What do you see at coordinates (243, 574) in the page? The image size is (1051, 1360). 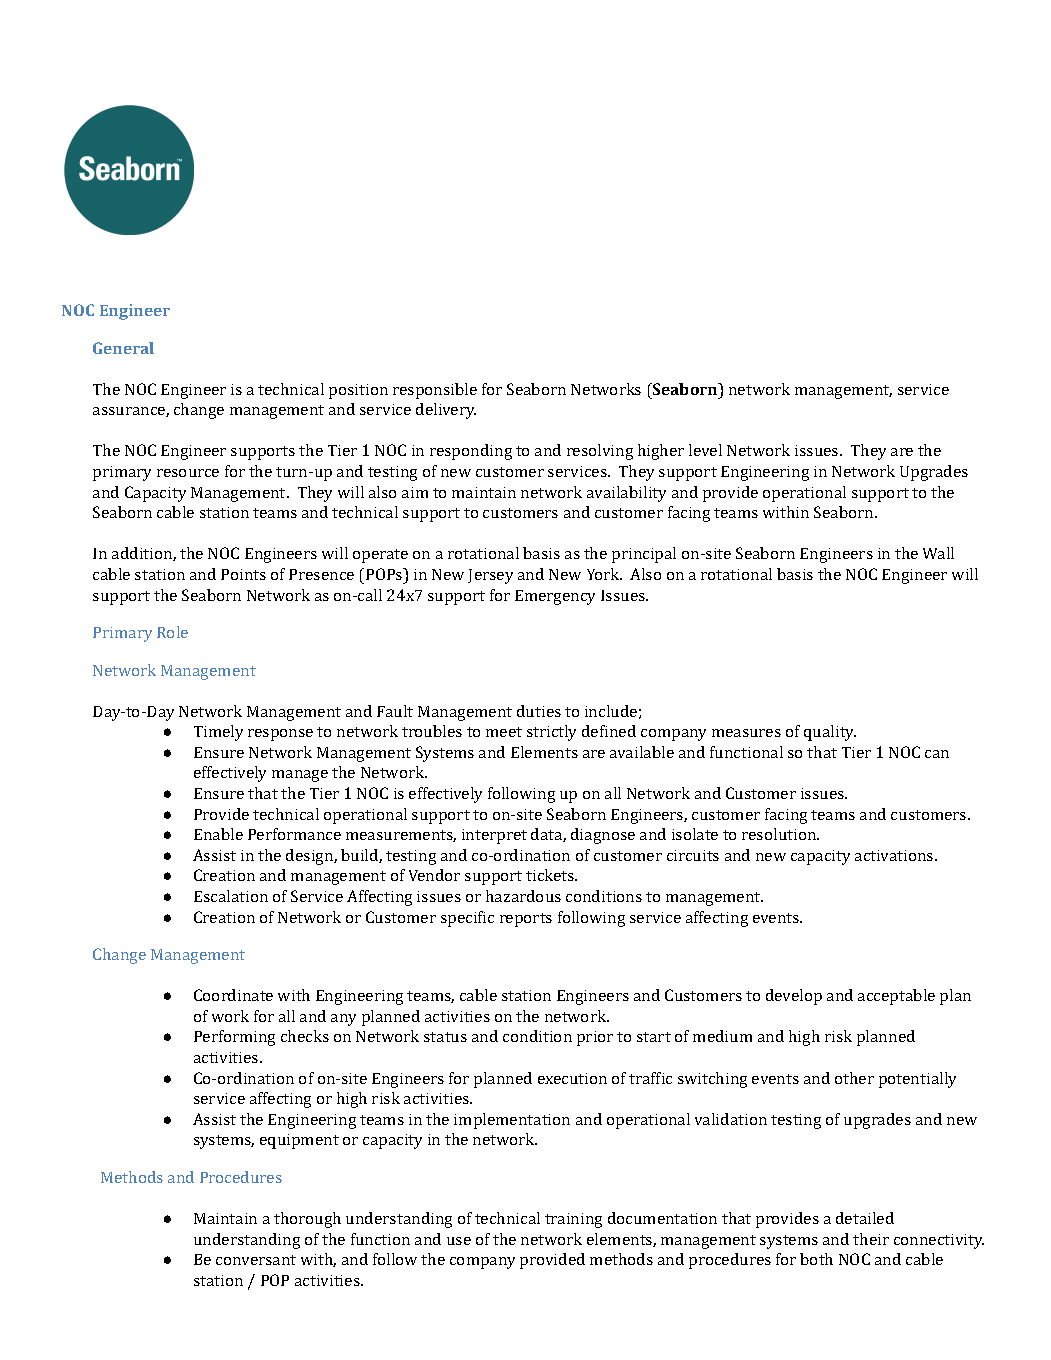 I see `Points` at bounding box center [243, 574].
